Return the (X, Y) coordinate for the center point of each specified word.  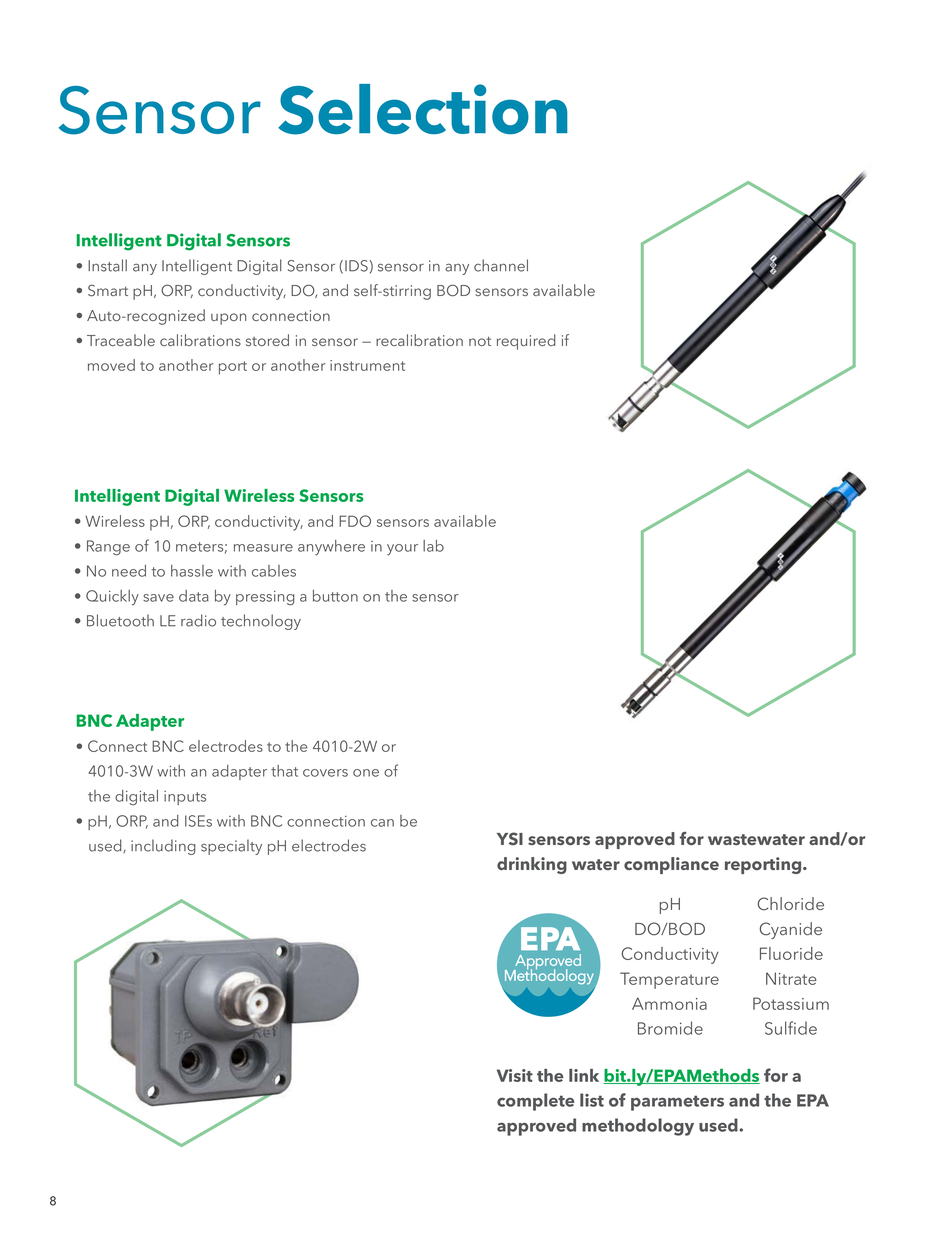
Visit (515, 1075)
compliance (671, 865)
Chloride (791, 904)
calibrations (200, 340)
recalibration (419, 340)
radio (198, 620)
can (382, 823)
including (163, 847)
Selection (423, 109)
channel (501, 265)
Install (107, 265)
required (526, 342)
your (402, 549)
